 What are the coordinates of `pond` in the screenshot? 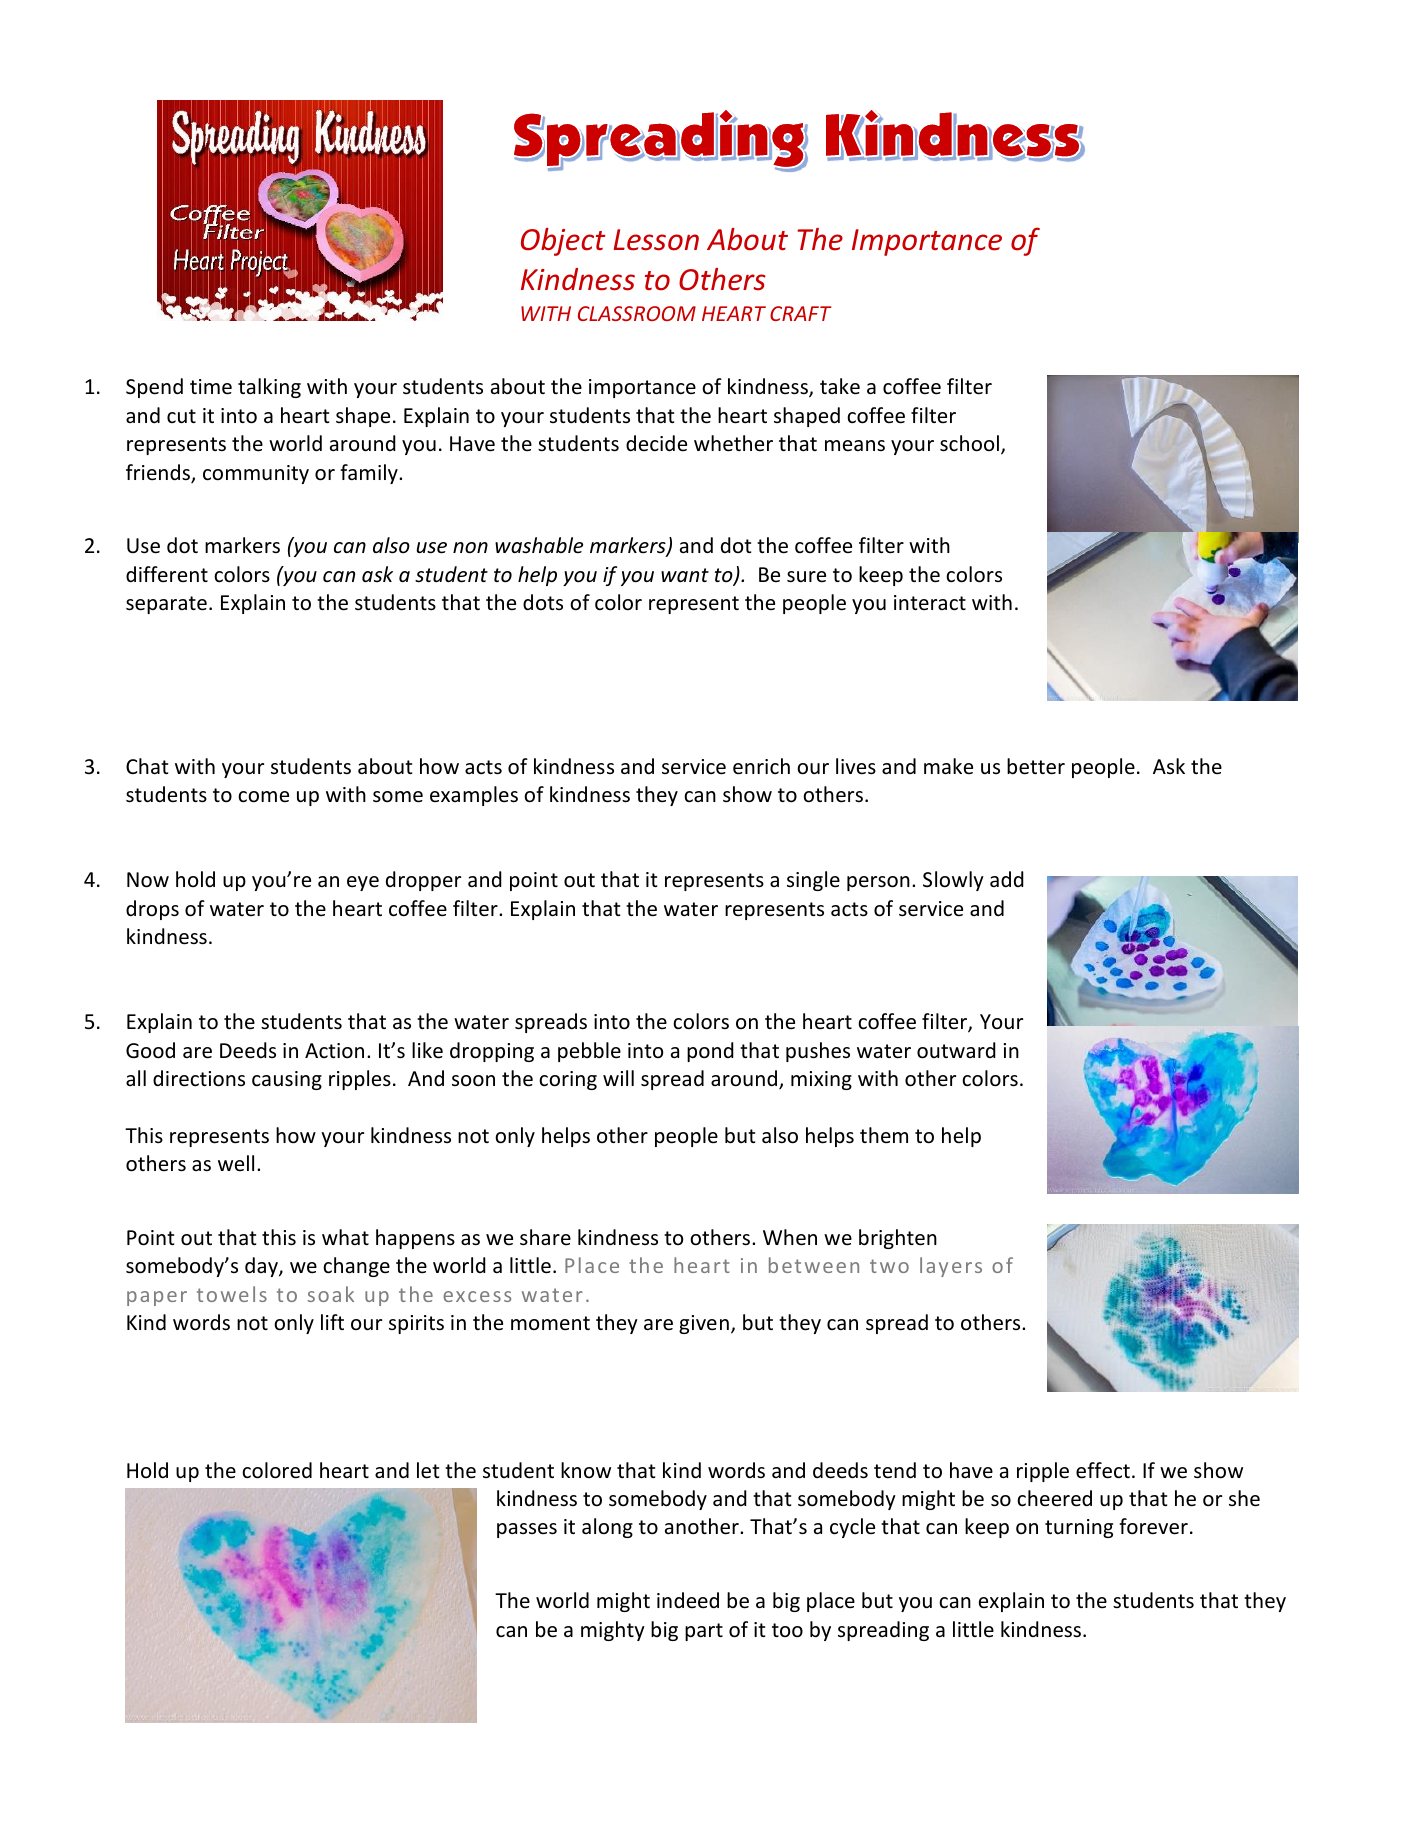 It's located at (710, 1052).
